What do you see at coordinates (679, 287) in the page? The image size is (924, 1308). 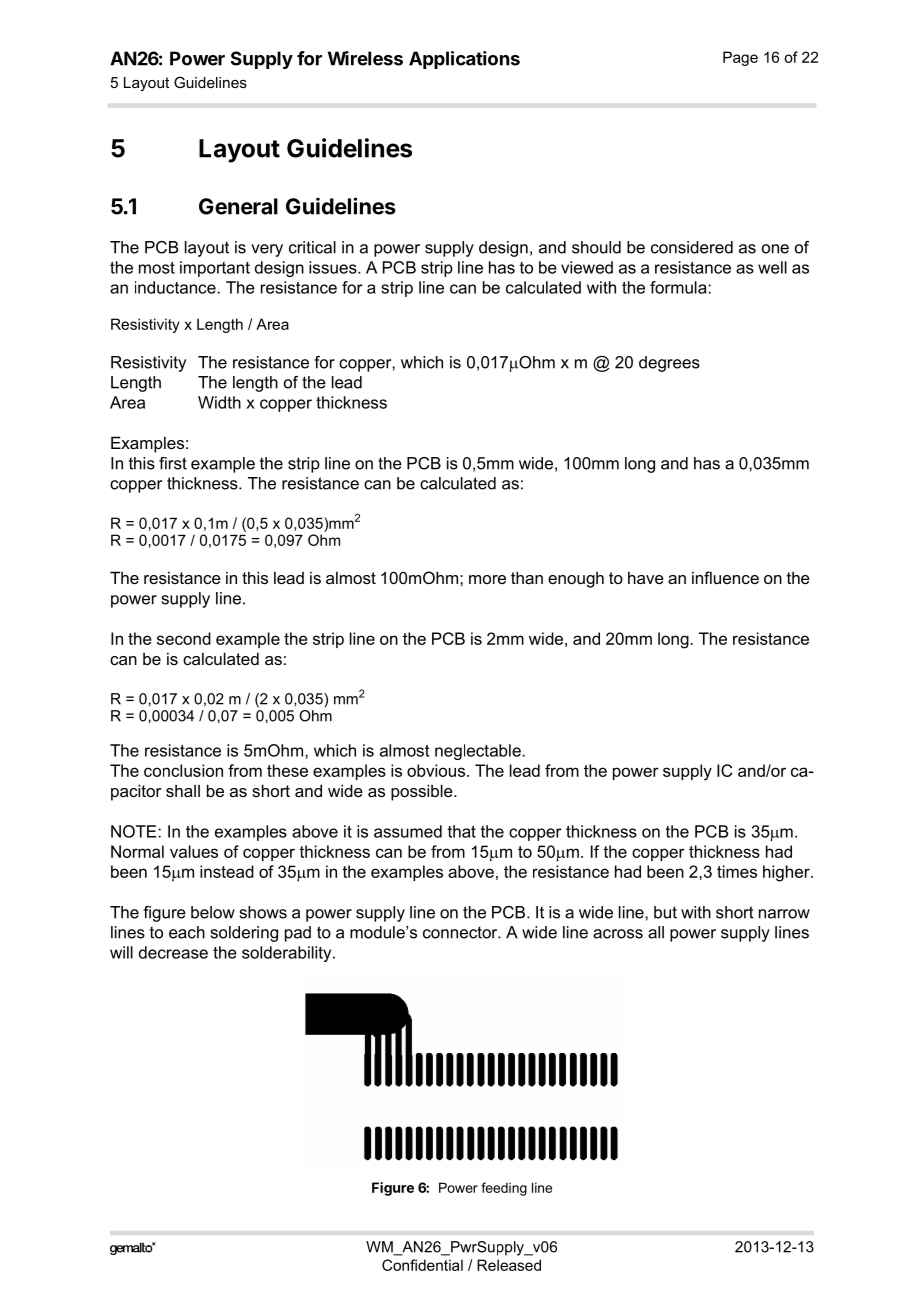 I see `formula` at bounding box center [679, 287].
